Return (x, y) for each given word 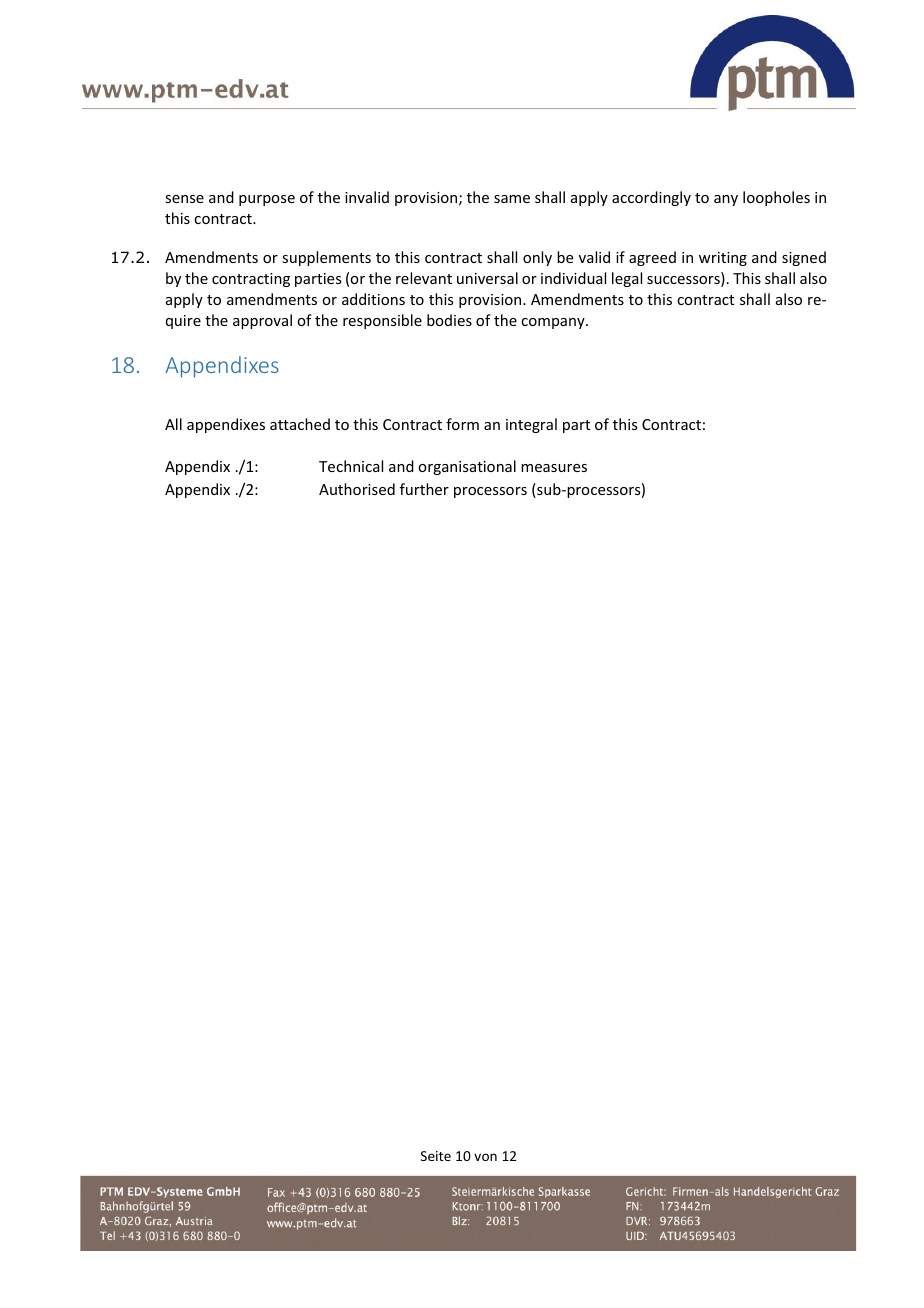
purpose (267, 200)
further (424, 489)
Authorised (357, 489)
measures (554, 468)
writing (723, 259)
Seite (436, 1156)
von (485, 1157)
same (512, 199)
